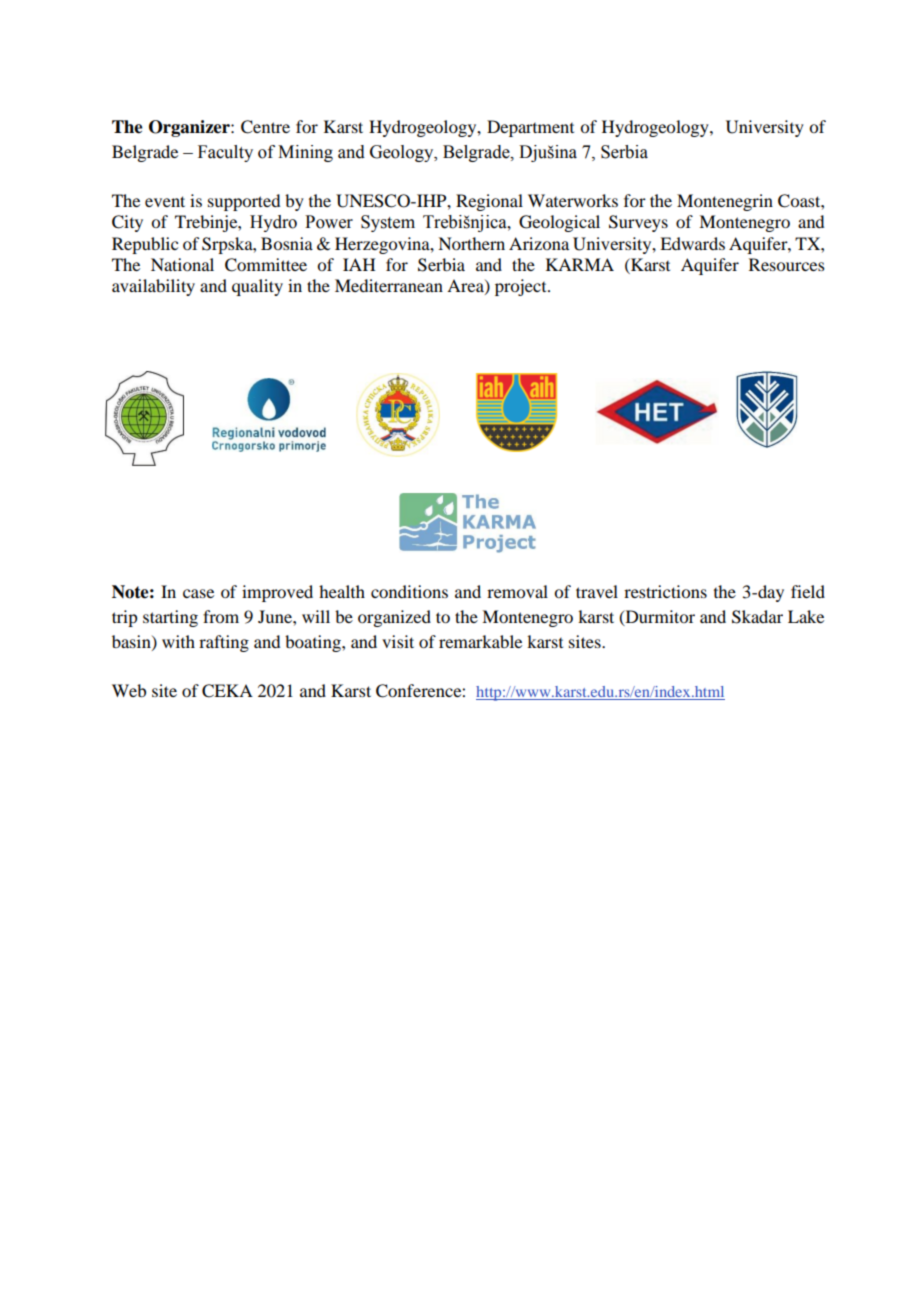 The width and height of the page is (924, 1308). Describe the element at coordinates (522, 287) in the page. I see `project` at that location.
